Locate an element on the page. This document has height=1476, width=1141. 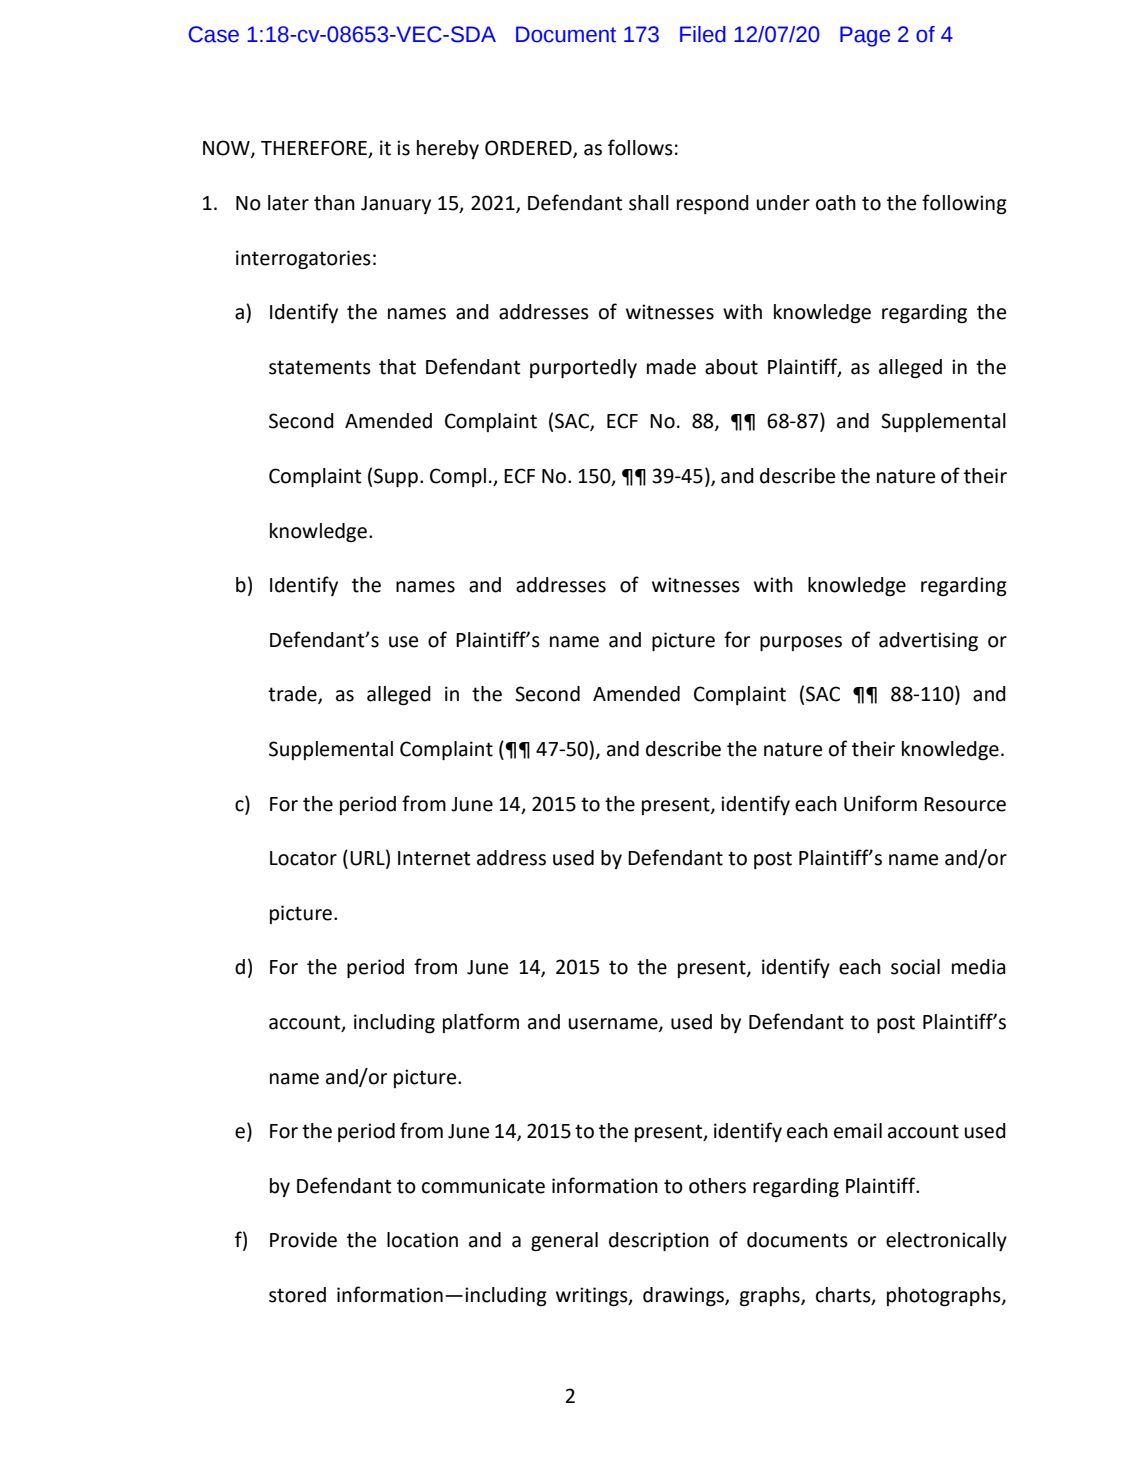
follows is located at coordinates (640, 147).
